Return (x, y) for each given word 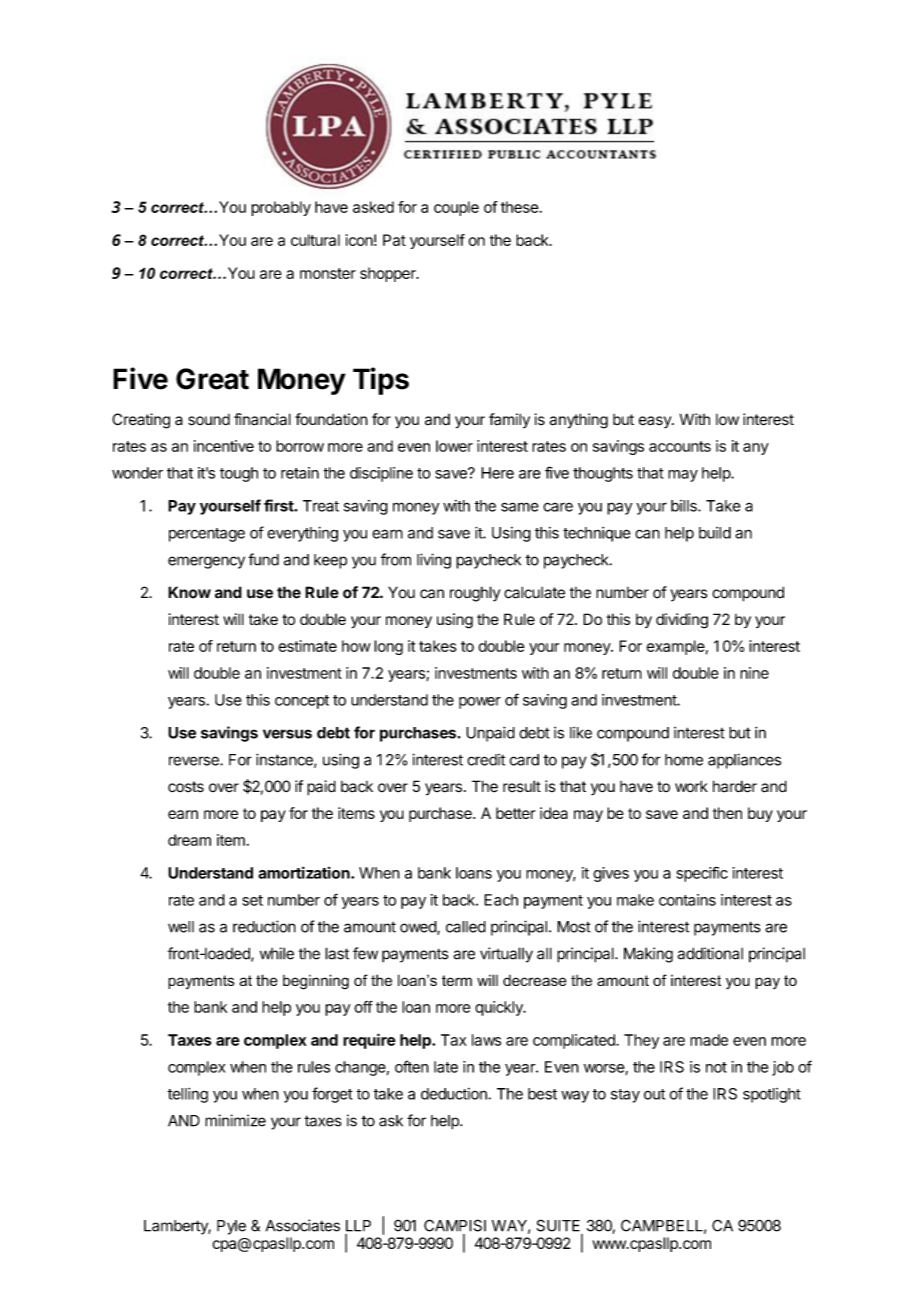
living (434, 561)
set (252, 900)
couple (456, 208)
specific (702, 874)
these (520, 207)
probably (281, 208)
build (715, 533)
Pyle (231, 1227)
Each (501, 900)
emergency (206, 562)
